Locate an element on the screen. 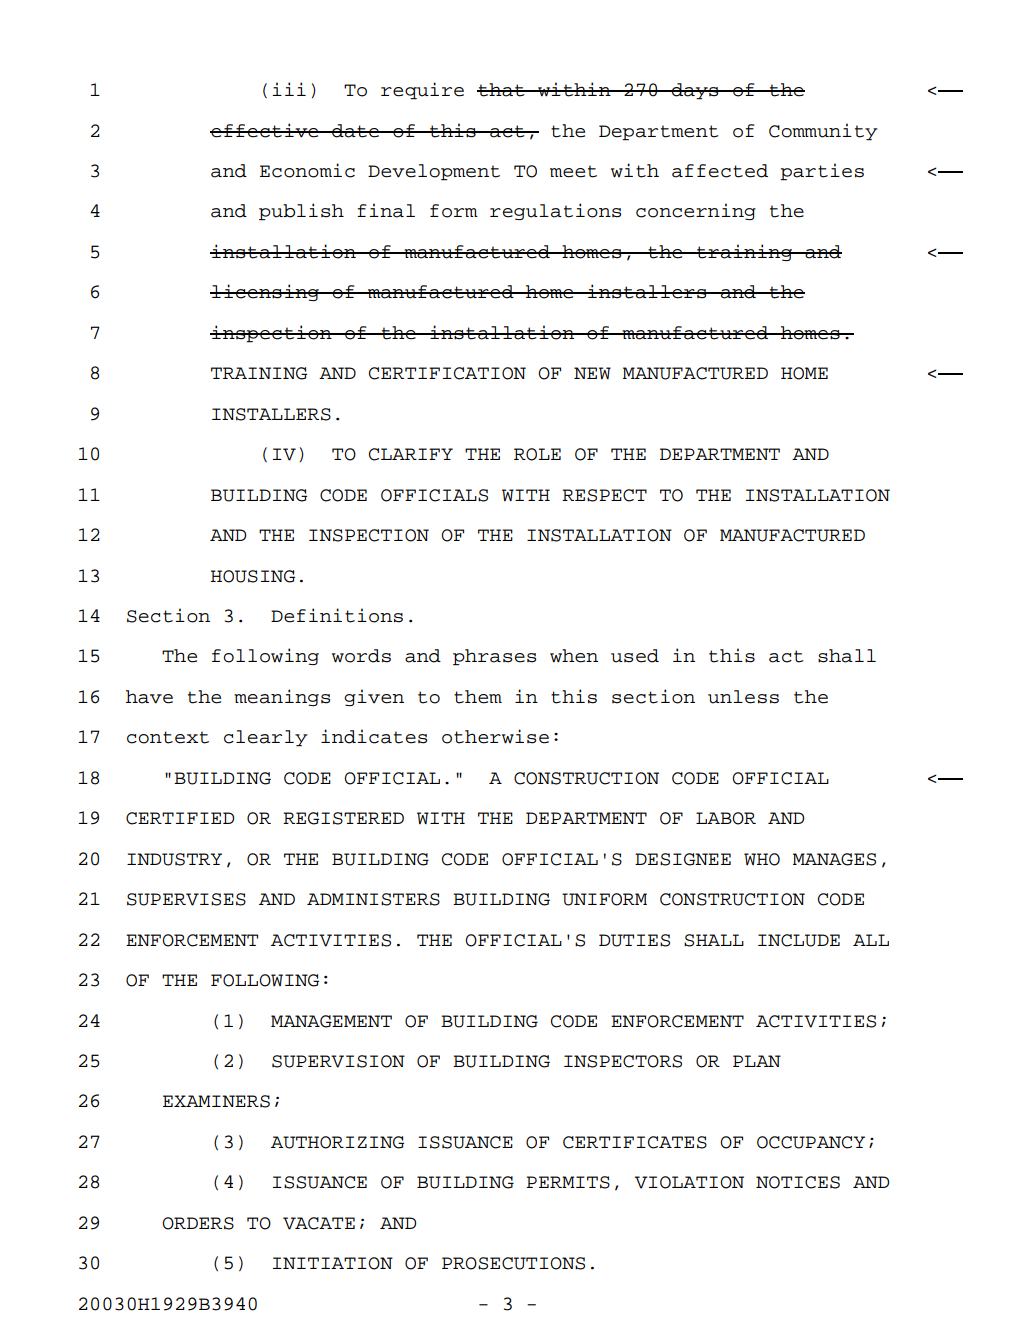  effective is located at coordinates (265, 130).
